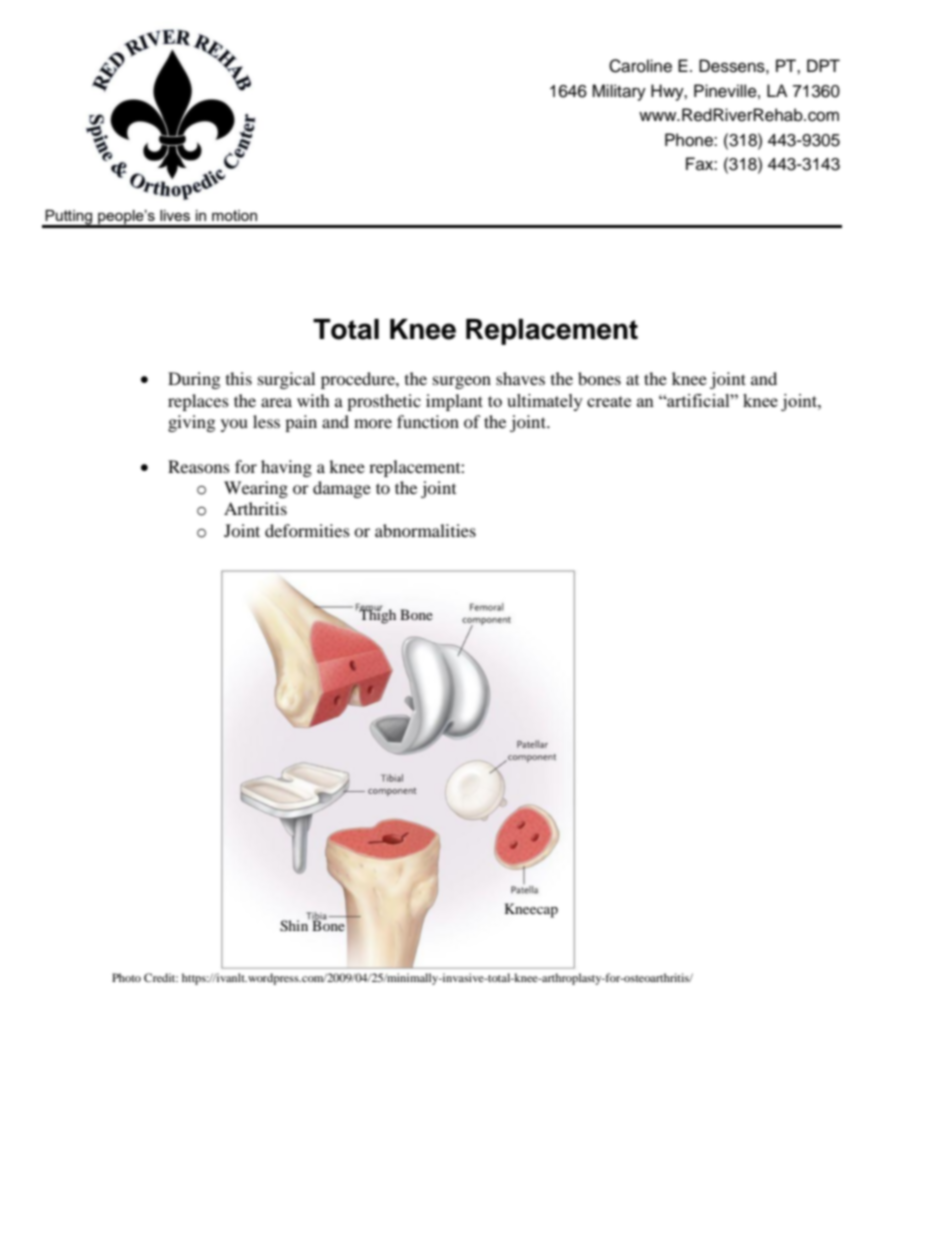 The image size is (952, 1233). What do you see at coordinates (126, 977) in the screenshot?
I see `Photo` at bounding box center [126, 977].
